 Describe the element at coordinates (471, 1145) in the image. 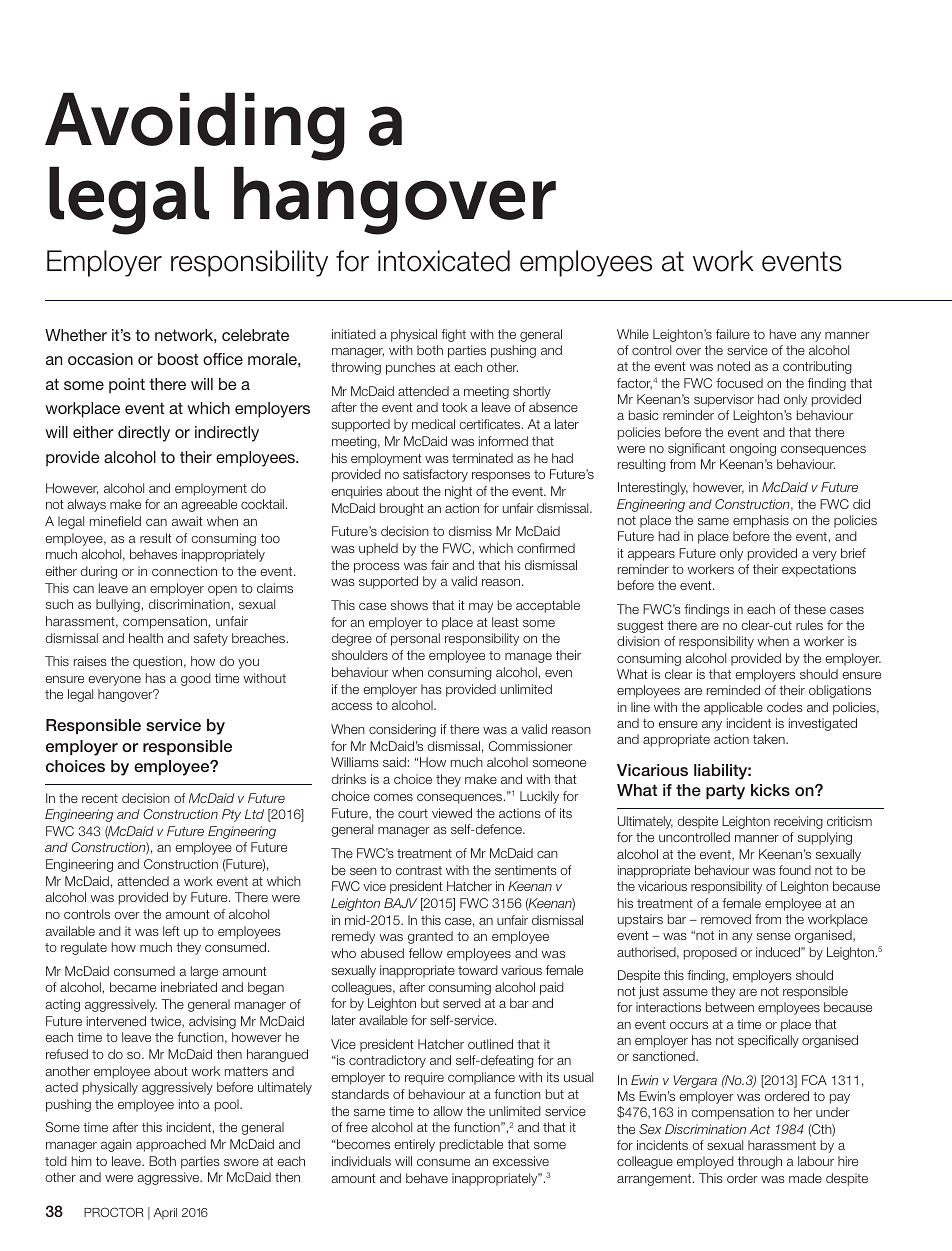

I see `predictable` at that location.
